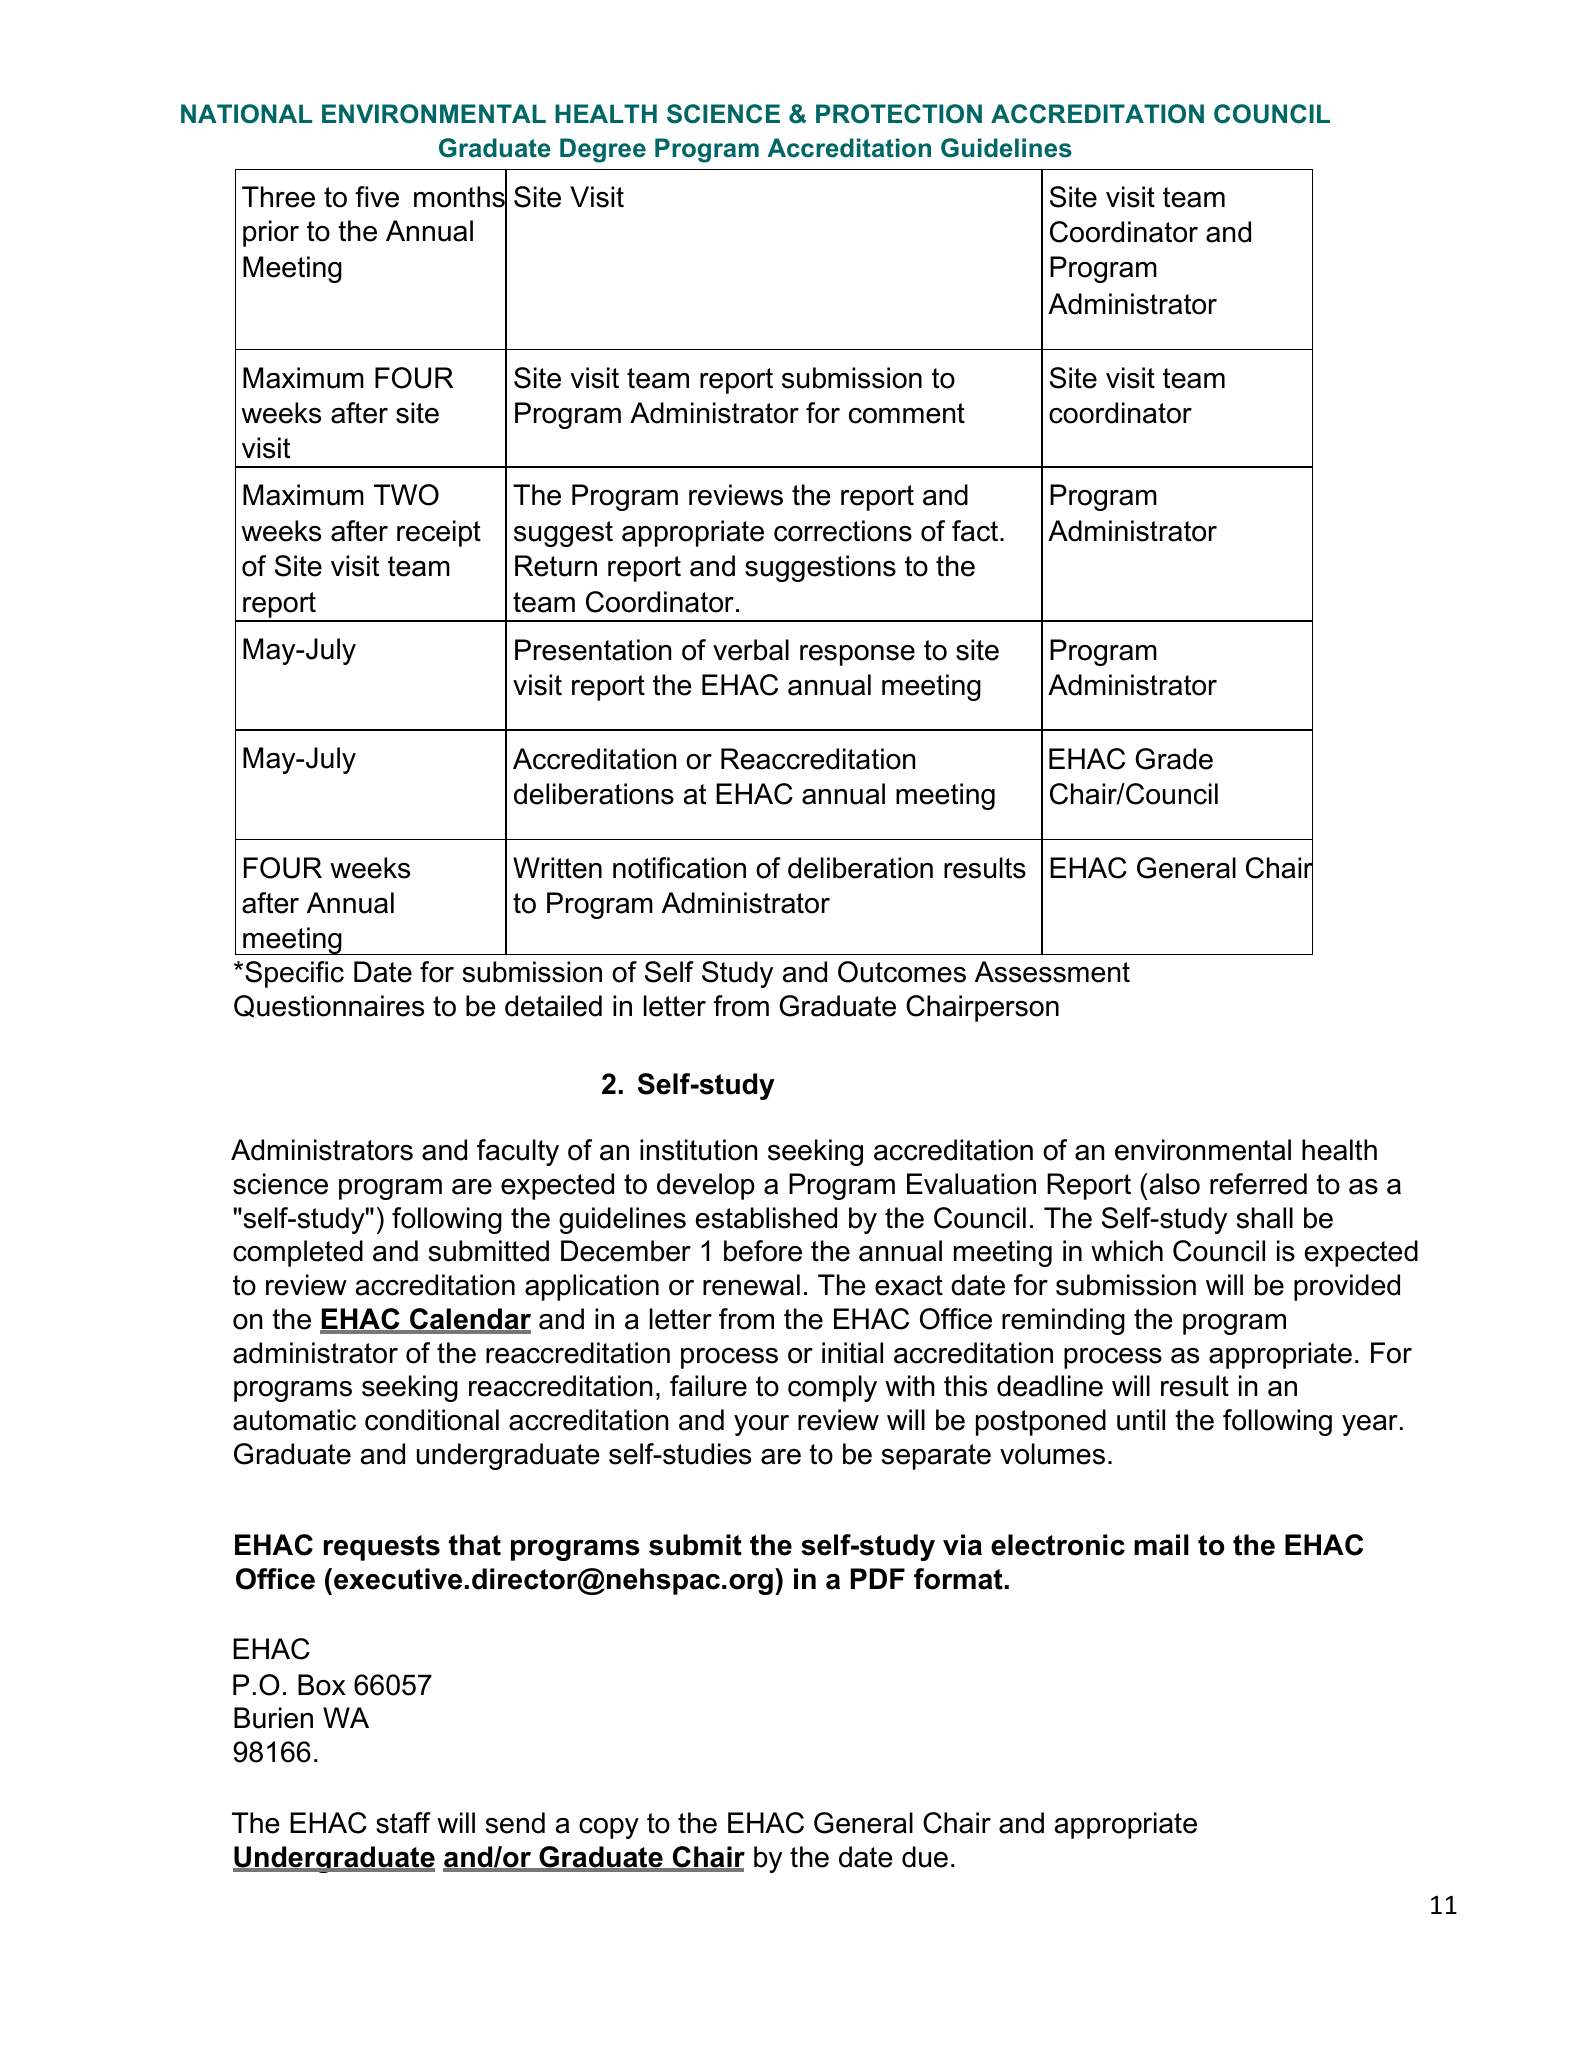  Describe the element at coordinates (403, 1823) in the document. I see `staff` at that location.
